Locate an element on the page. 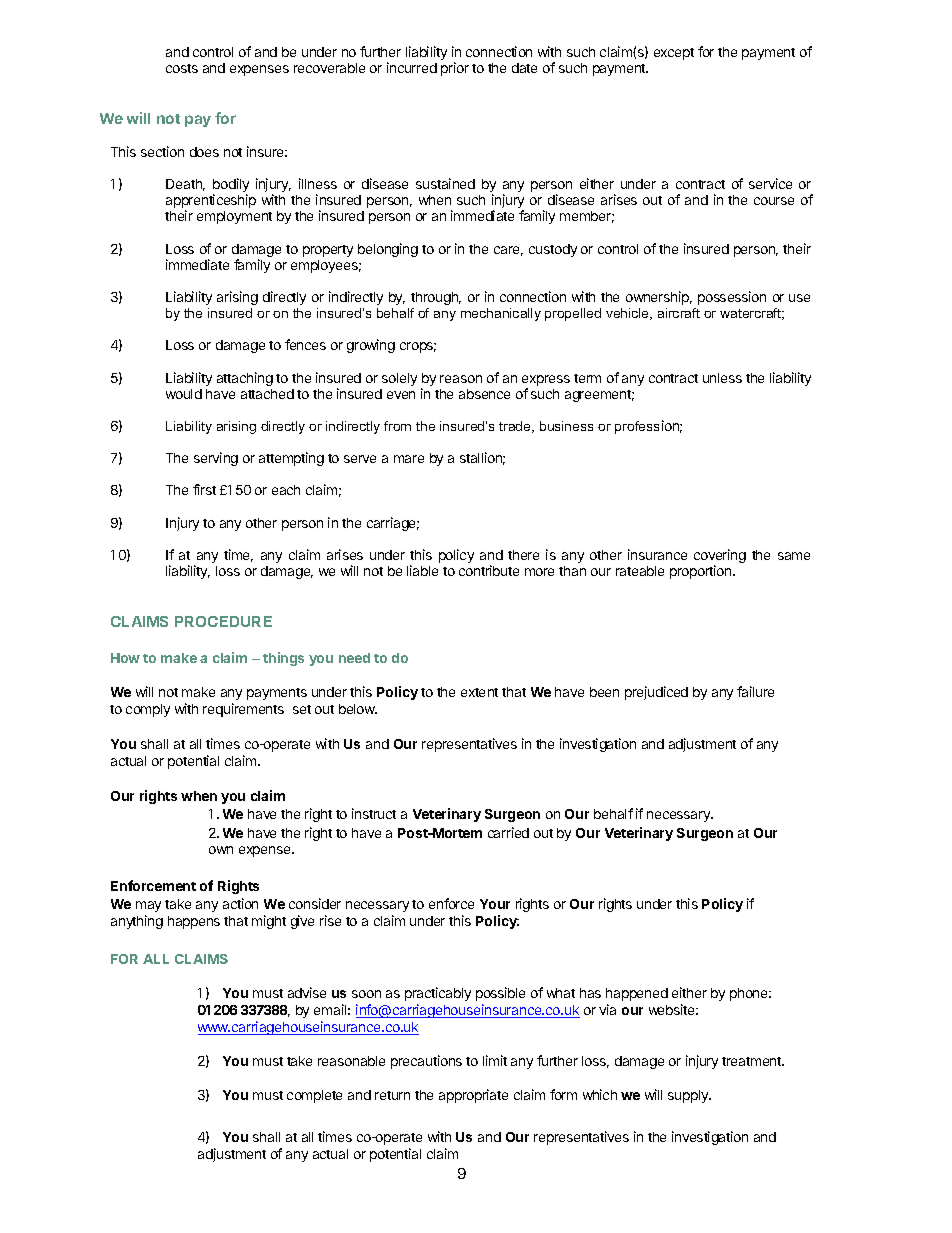 This image has width=952, height=1233. prior is located at coordinates (455, 69).
